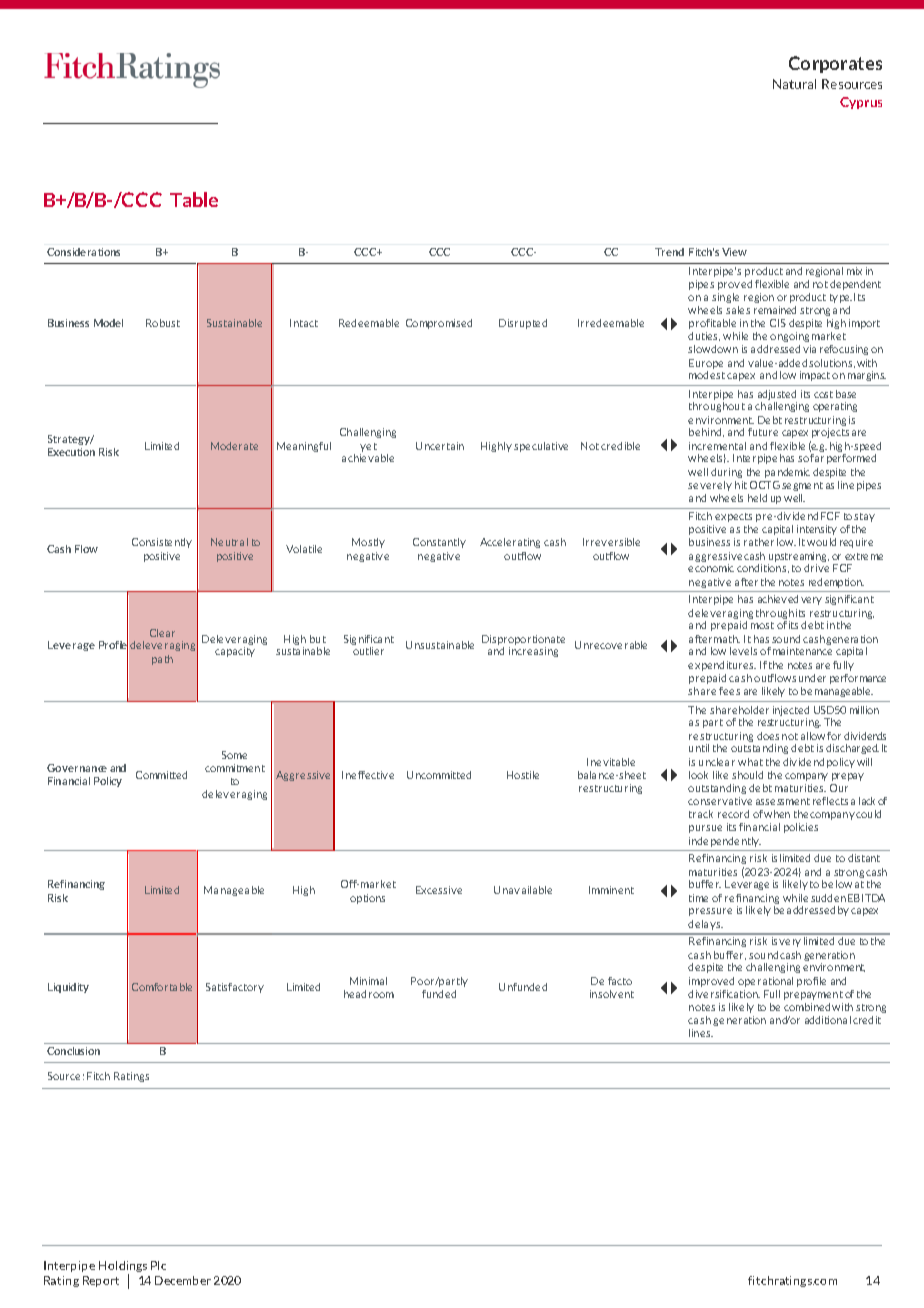 This screenshot has width=924, height=1308. Describe the element at coordinates (669, 252) in the screenshot. I see `Trend` at that location.
